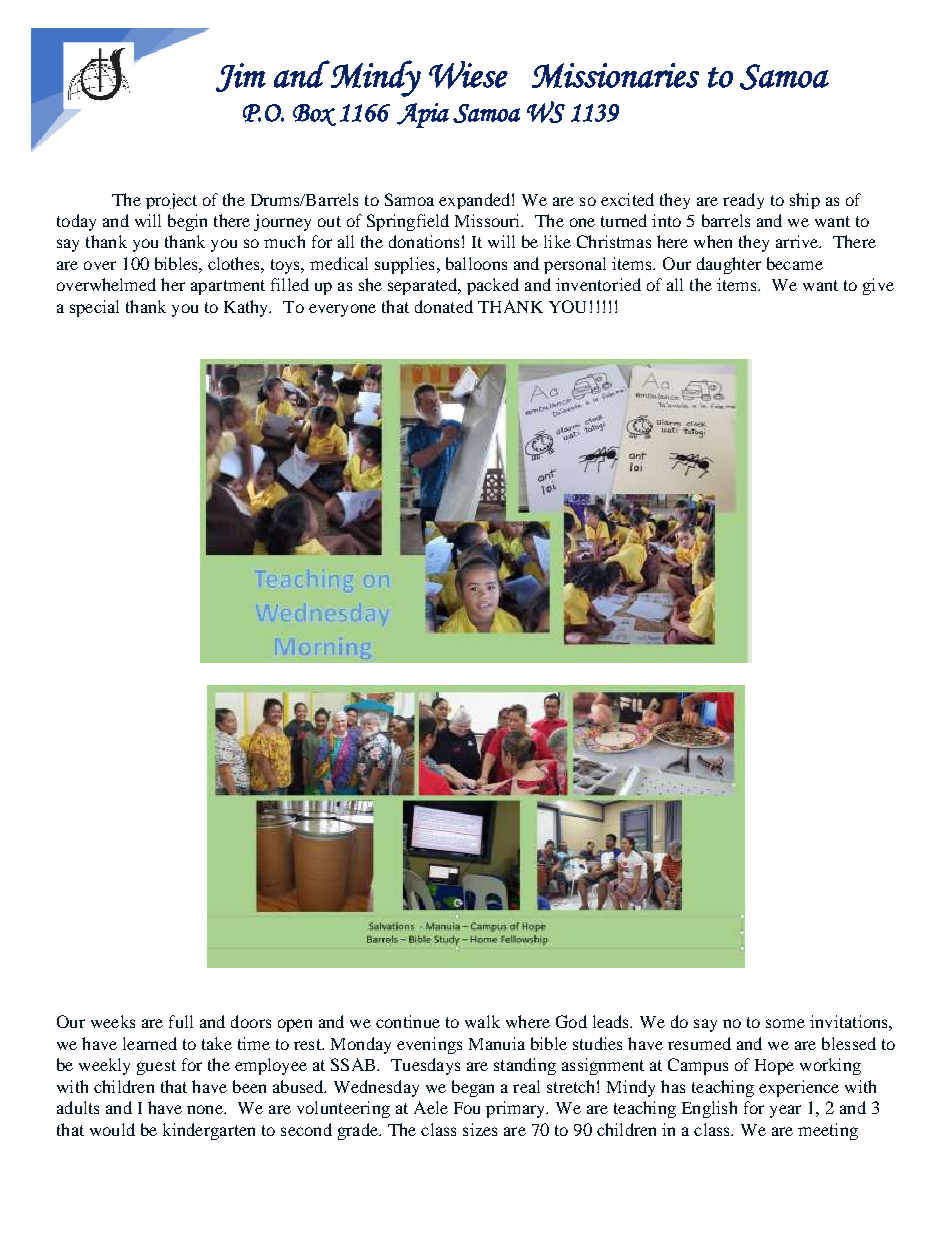  I want to click on ship, so click(805, 201).
